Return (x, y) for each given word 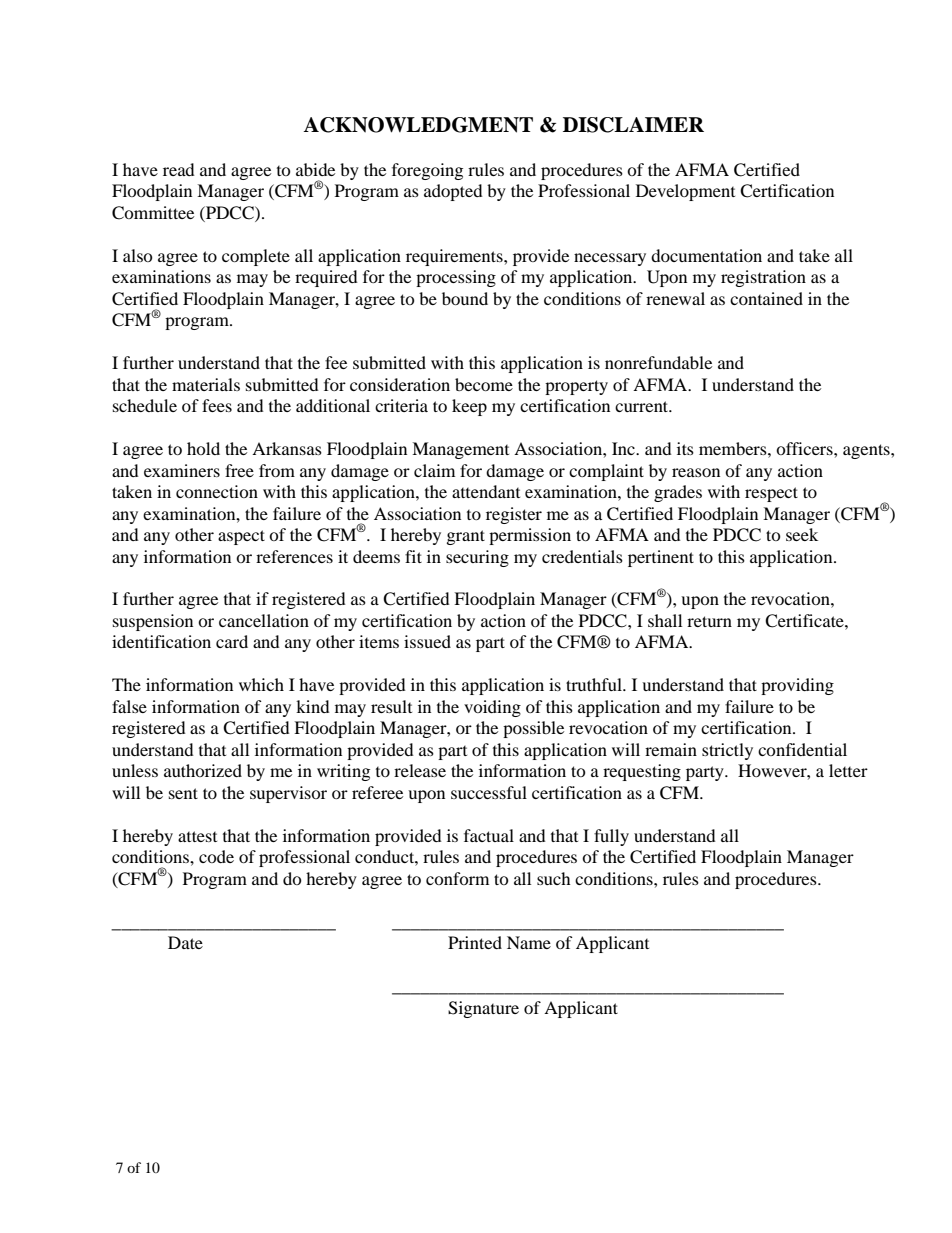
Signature (483, 1009)
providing (797, 686)
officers (805, 448)
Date (185, 942)
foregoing (427, 171)
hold (203, 448)
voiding (492, 708)
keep (469, 407)
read (179, 169)
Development (685, 192)
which (261, 684)
